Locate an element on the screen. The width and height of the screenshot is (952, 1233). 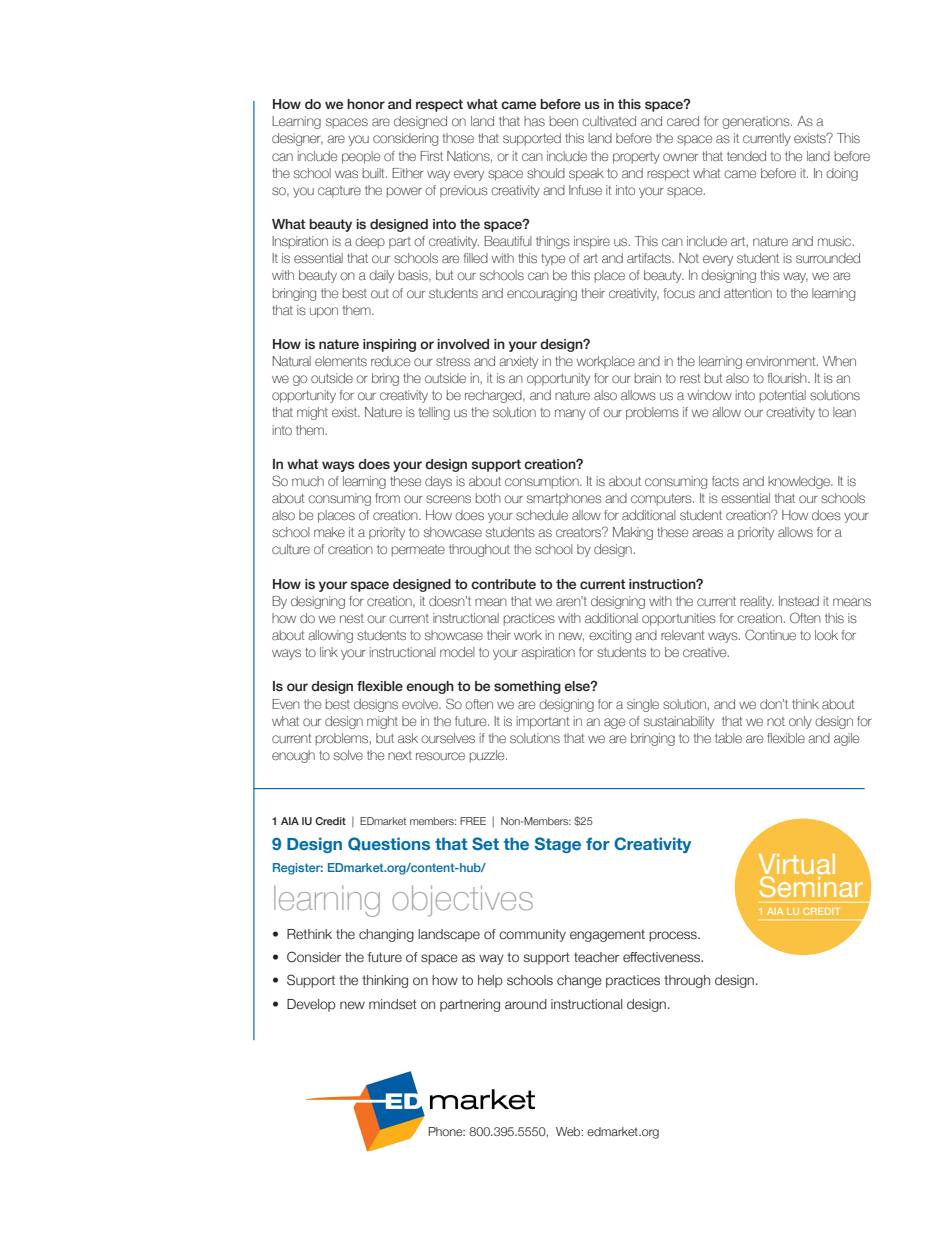
been is located at coordinates (564, 121).
